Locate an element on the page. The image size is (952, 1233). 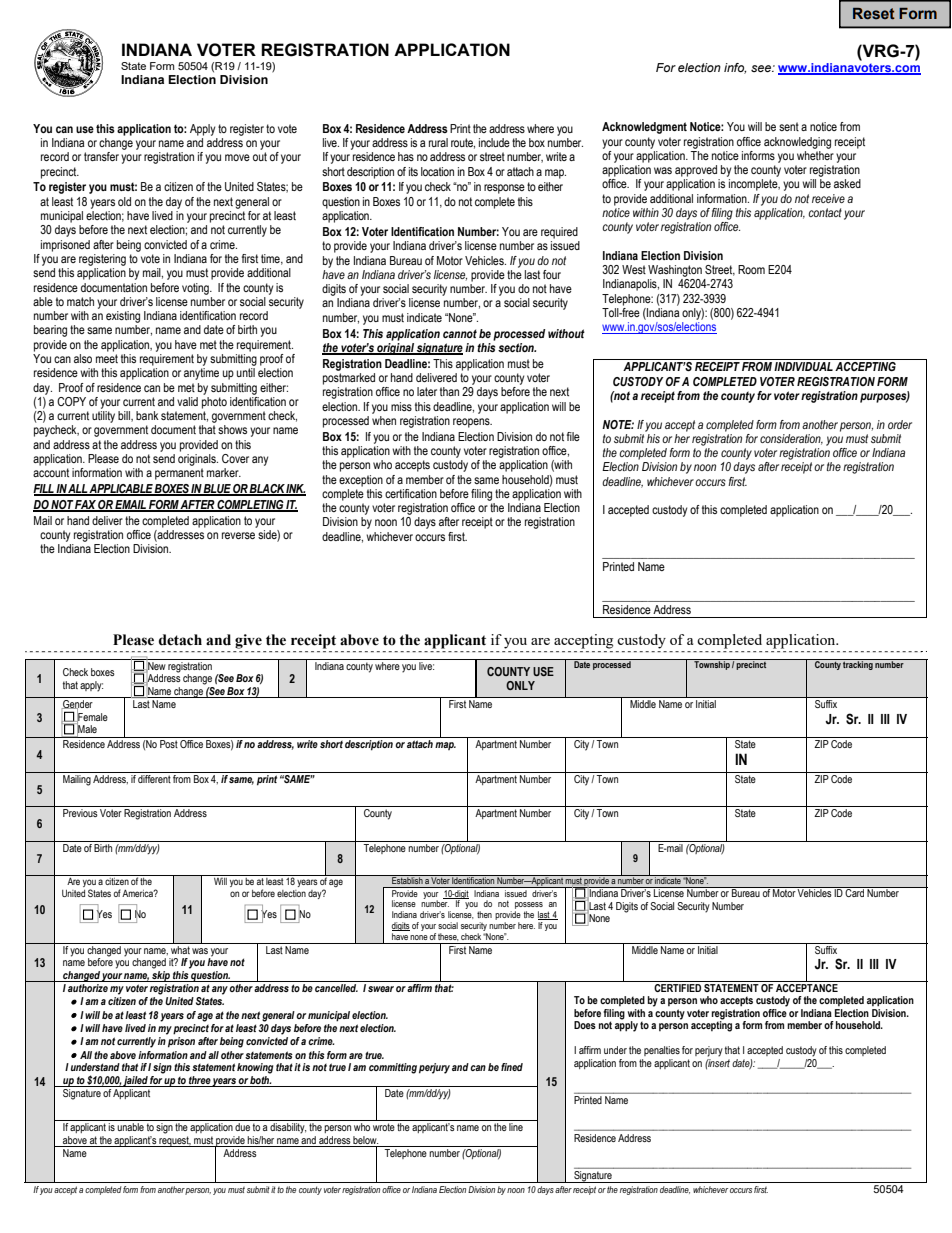
whether is located at coordinates (815, 154).
